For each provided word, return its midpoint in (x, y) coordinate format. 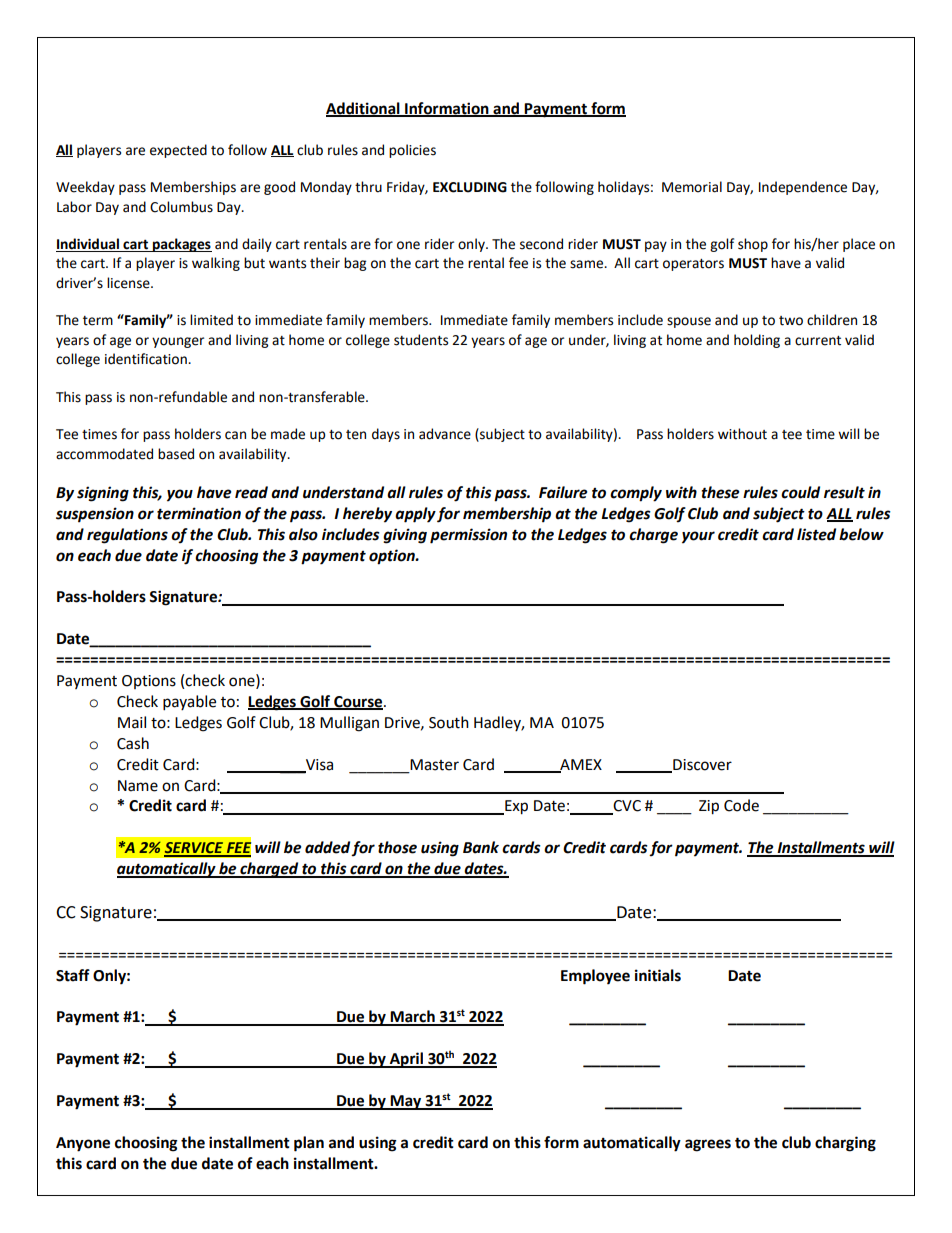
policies (412, 151)
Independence (803, 188)
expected (178, 151)
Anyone (83, 1144)
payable (189, 703)
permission (468, 536)
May (406, 1102)
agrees (708, 1145)
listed (816, 534)
